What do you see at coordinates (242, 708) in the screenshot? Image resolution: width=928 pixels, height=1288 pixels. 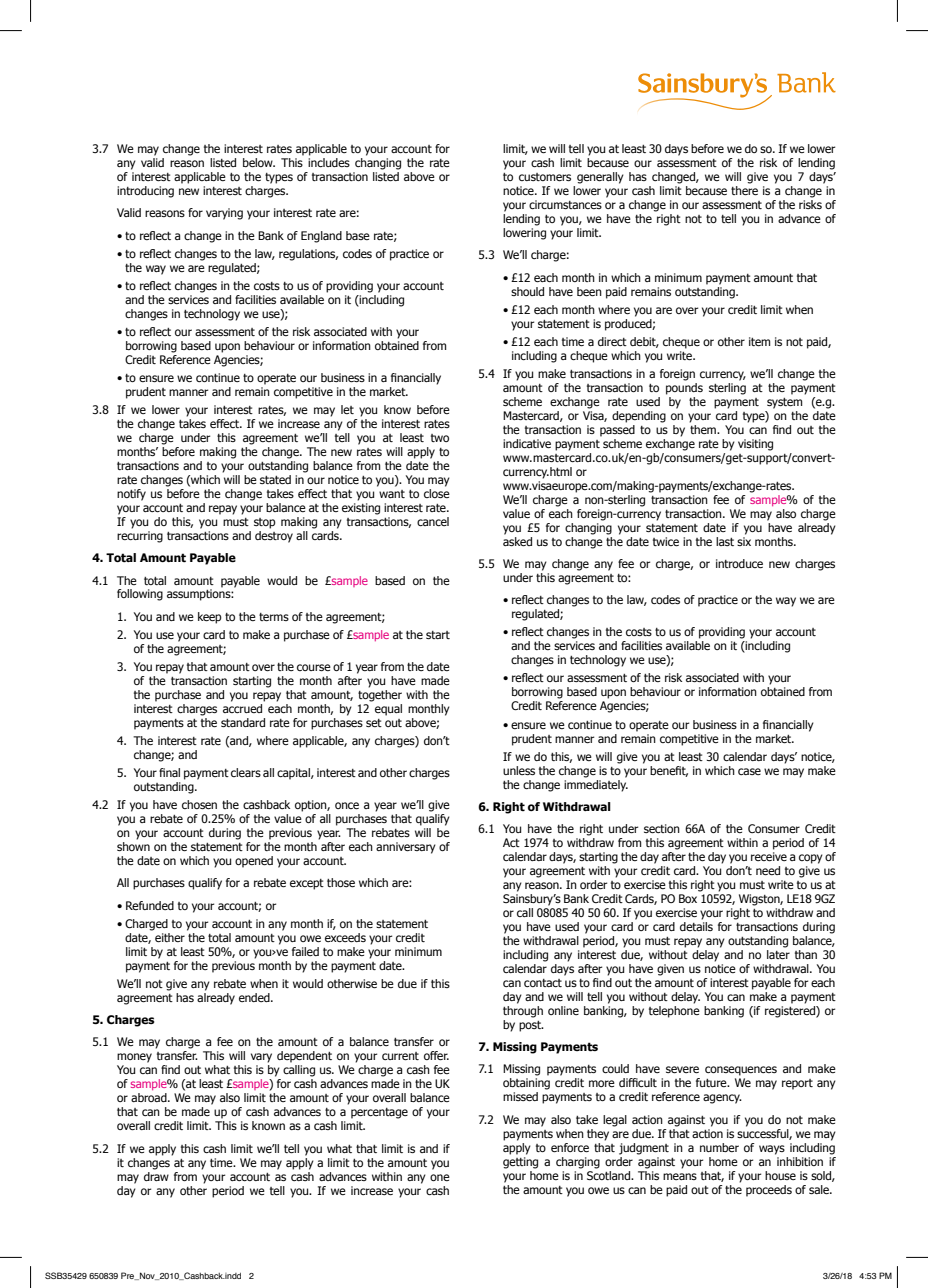 I see `accrued` at bounding box center [242, 708].
